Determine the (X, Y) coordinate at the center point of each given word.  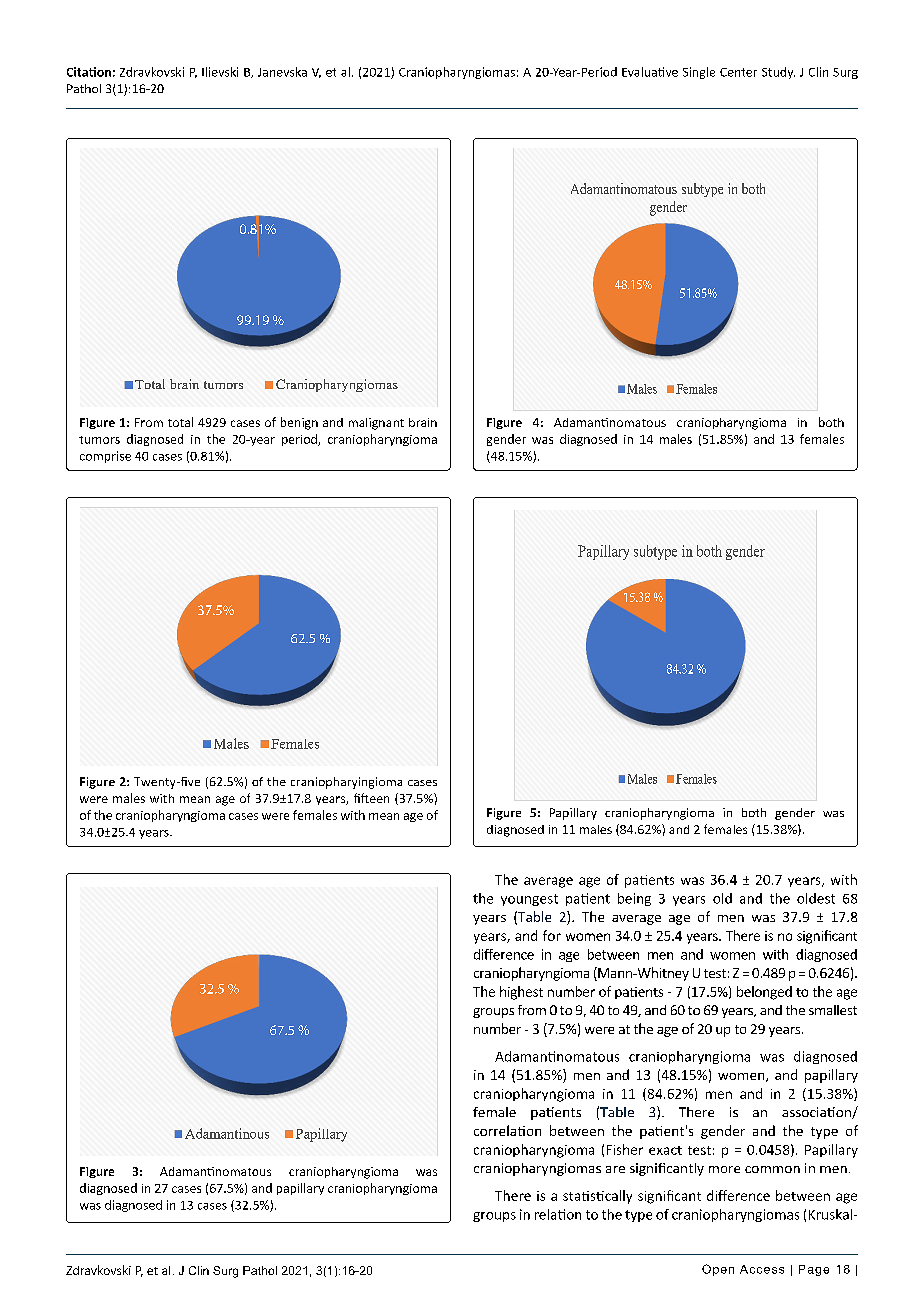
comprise (105, 457)
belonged (764, 993)
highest (521, 993)
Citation (89, 72)
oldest (816, 898)
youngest (529, 900)
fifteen (371, 798)
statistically (597, 1197)
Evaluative (650, 72)
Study (778, 73)
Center (738, 72)
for (552, 935)
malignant (376, 424)
